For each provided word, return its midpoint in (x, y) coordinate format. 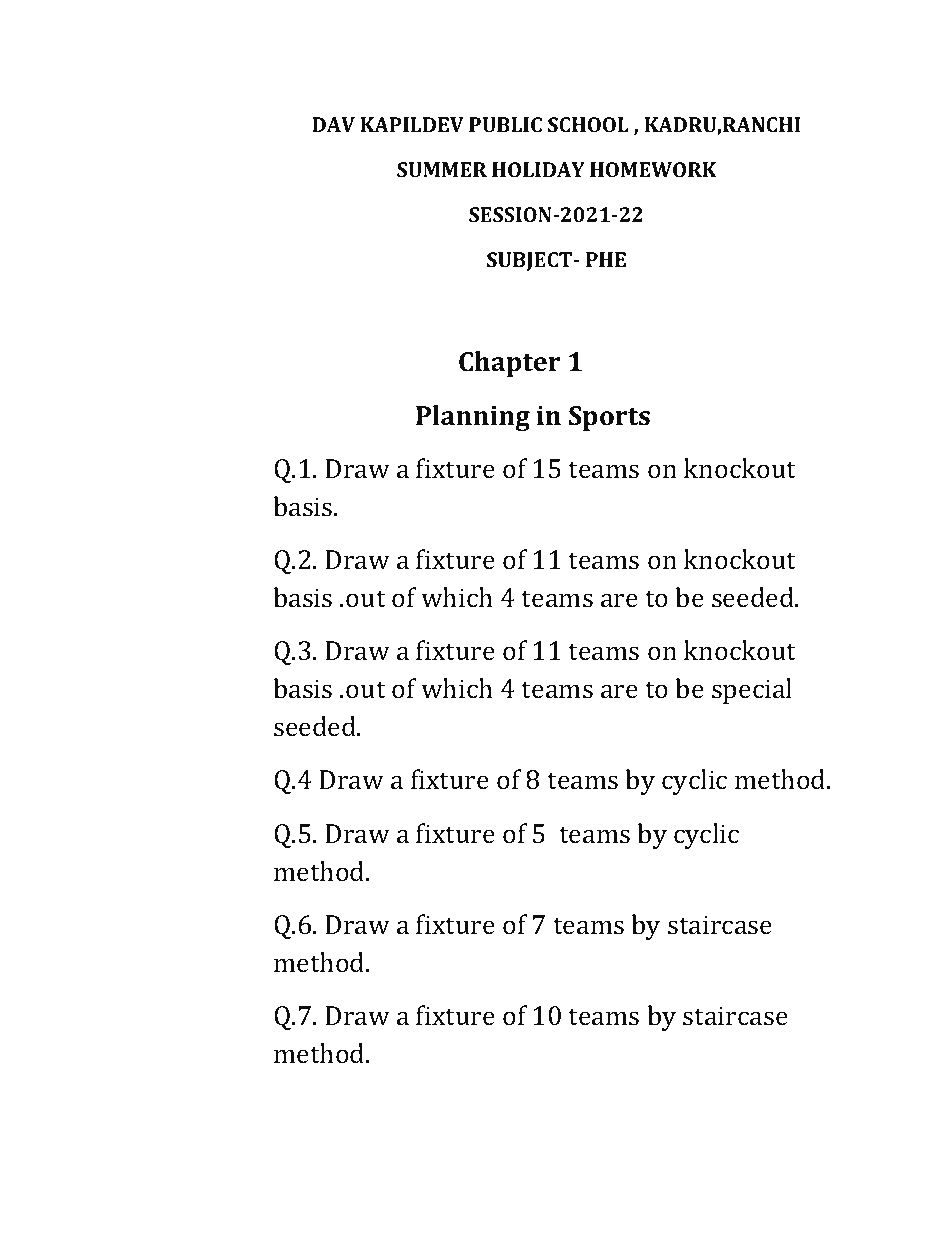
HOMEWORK (653, 169)
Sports (609, 418)
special (752, 691)
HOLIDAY (538, 169)
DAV (333, 124)
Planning (473, 418)
